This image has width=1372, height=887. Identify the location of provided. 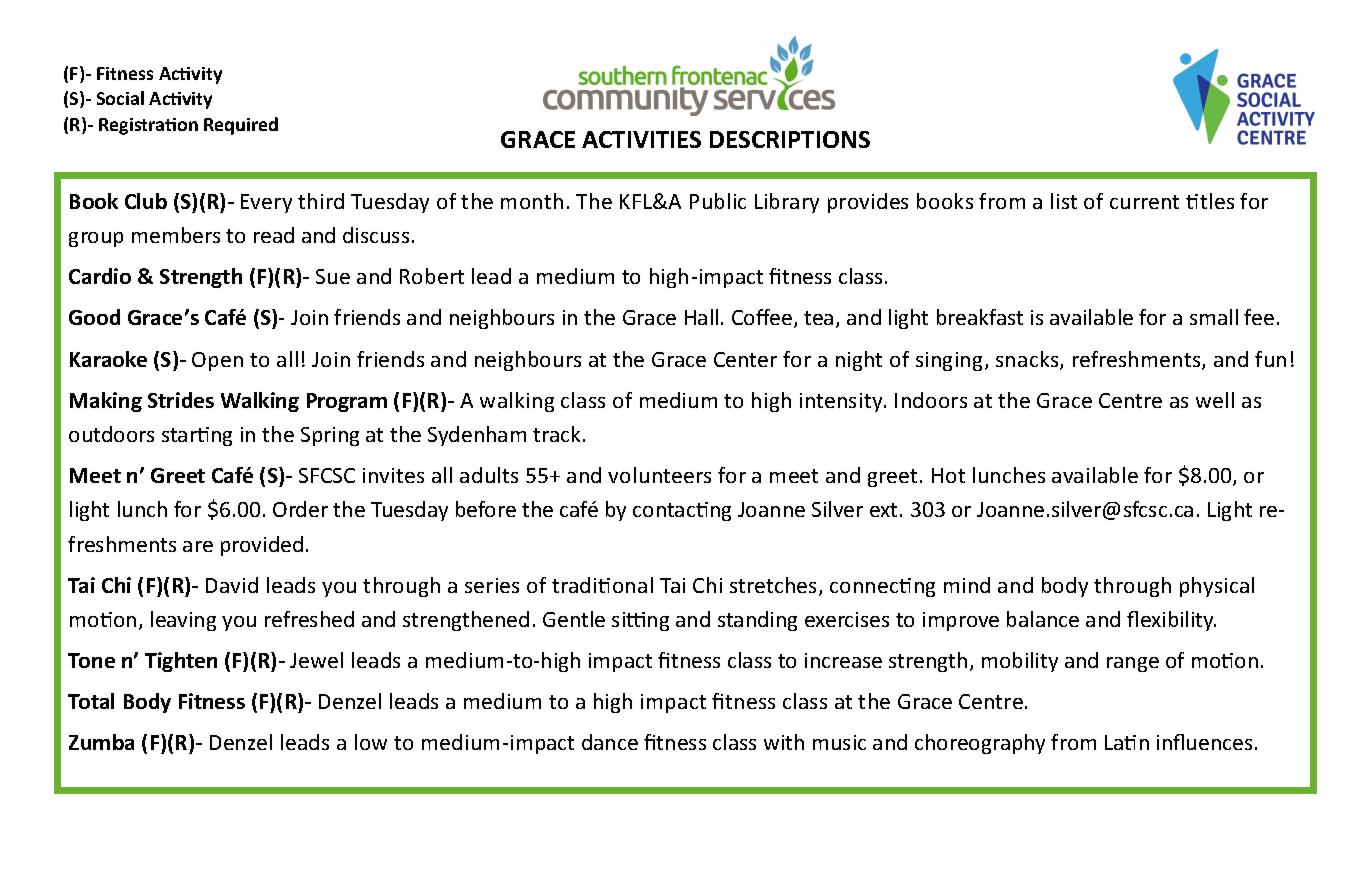
(262, 546).
